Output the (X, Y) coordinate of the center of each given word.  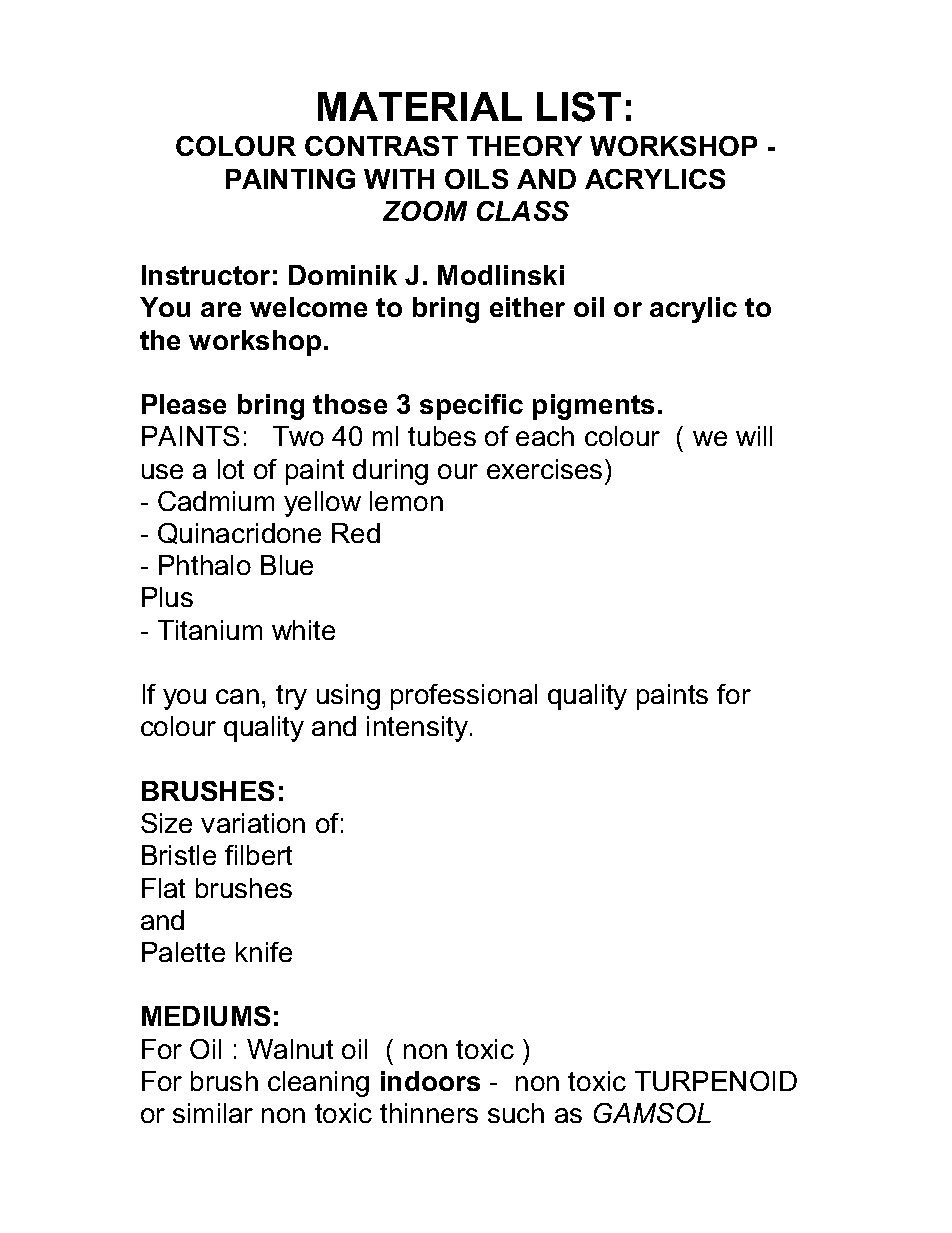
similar (213, 1113)
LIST (579, 107)
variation (253, 823)
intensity (417, 729)
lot (231, 469)
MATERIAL (420, 106)
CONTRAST (381, 146)
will (754, 436)
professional (464, 697)
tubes (442, 436)
